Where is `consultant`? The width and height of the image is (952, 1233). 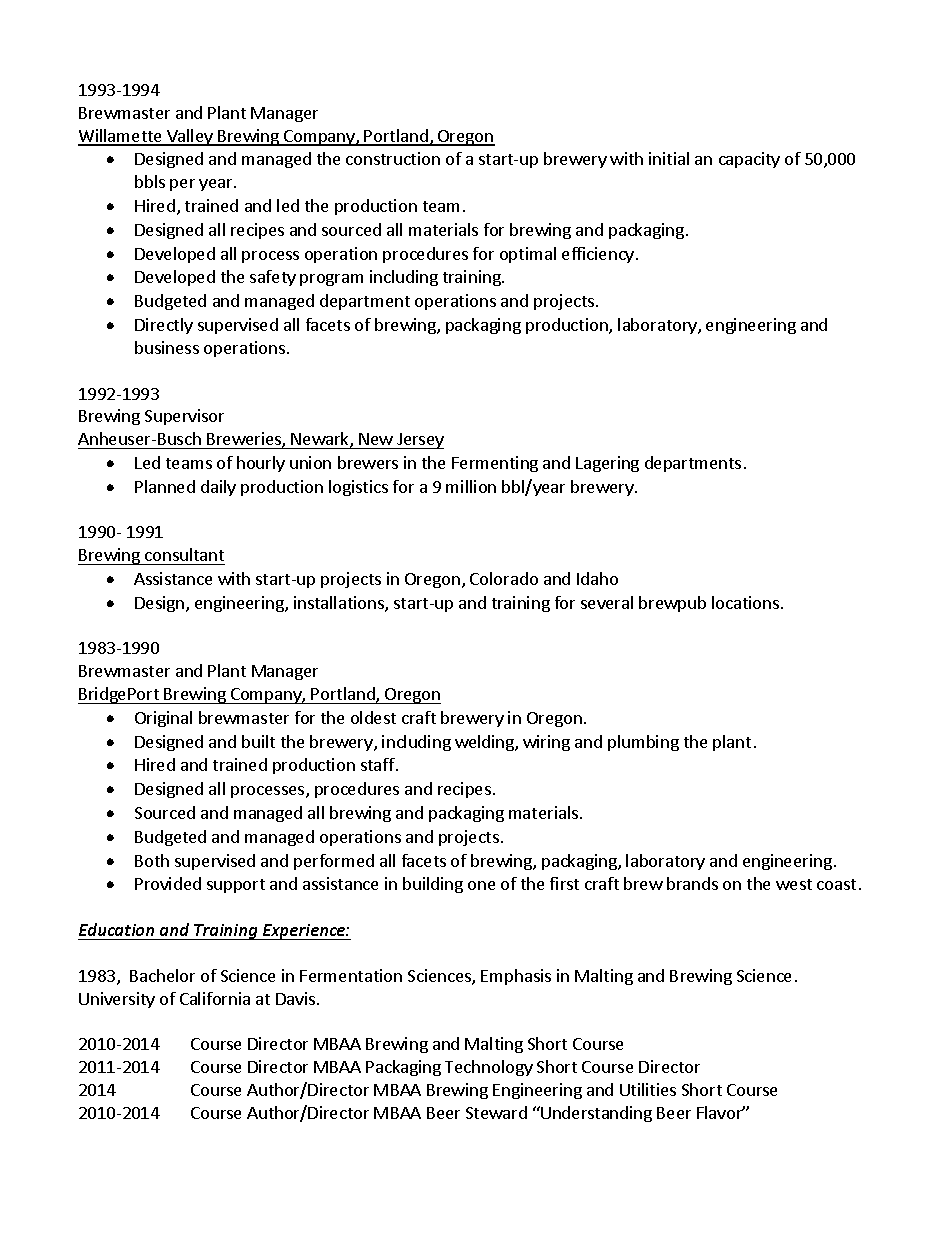
consultant is located at coordinates (184, 554).
